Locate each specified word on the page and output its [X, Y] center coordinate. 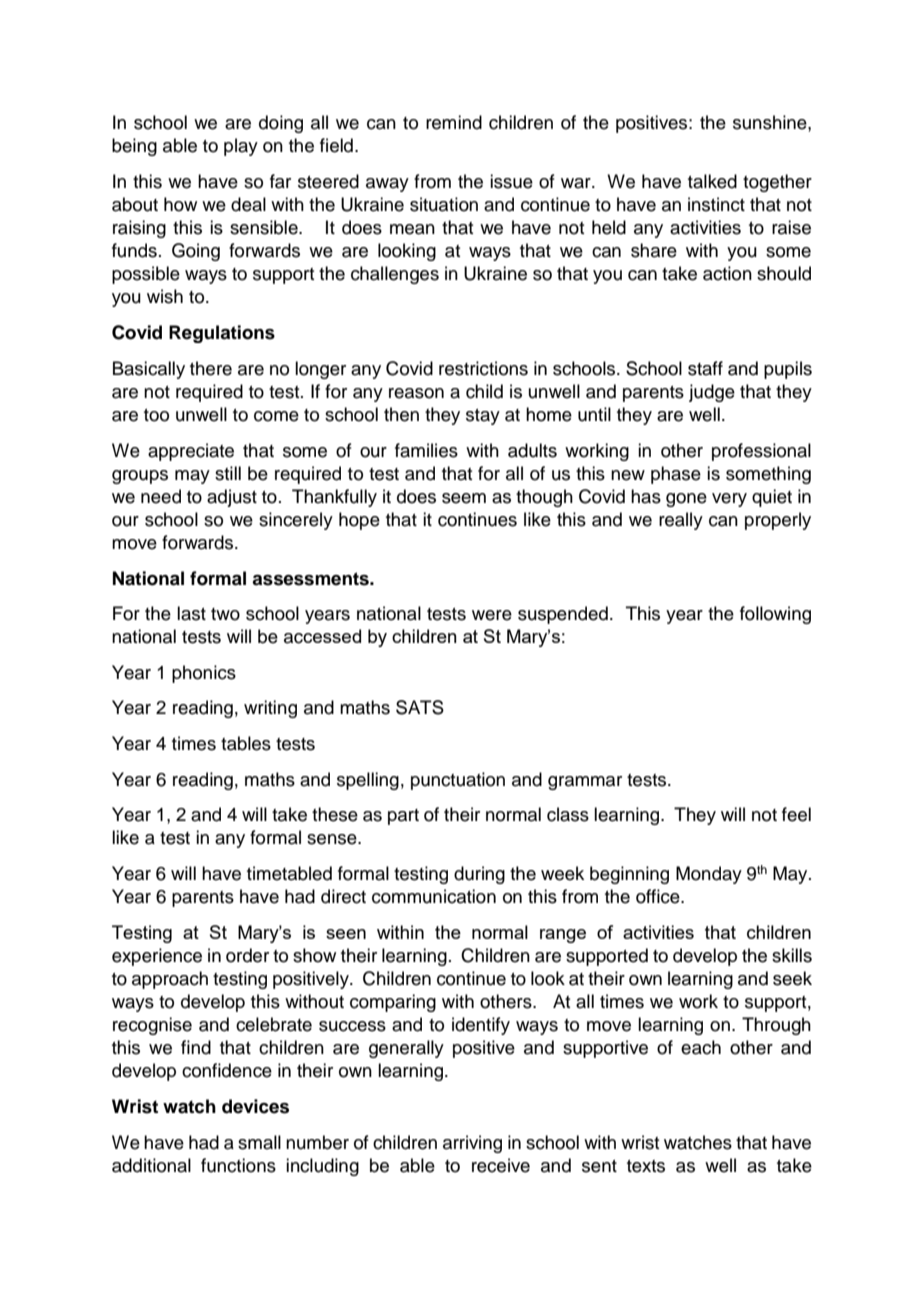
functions [238, 1165]
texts [646, 1166]
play [241, 147]
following [775, 615]
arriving [472, 1144]
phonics [204, 674]
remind [454, 122]
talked [712, 181]
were [492, 615]
